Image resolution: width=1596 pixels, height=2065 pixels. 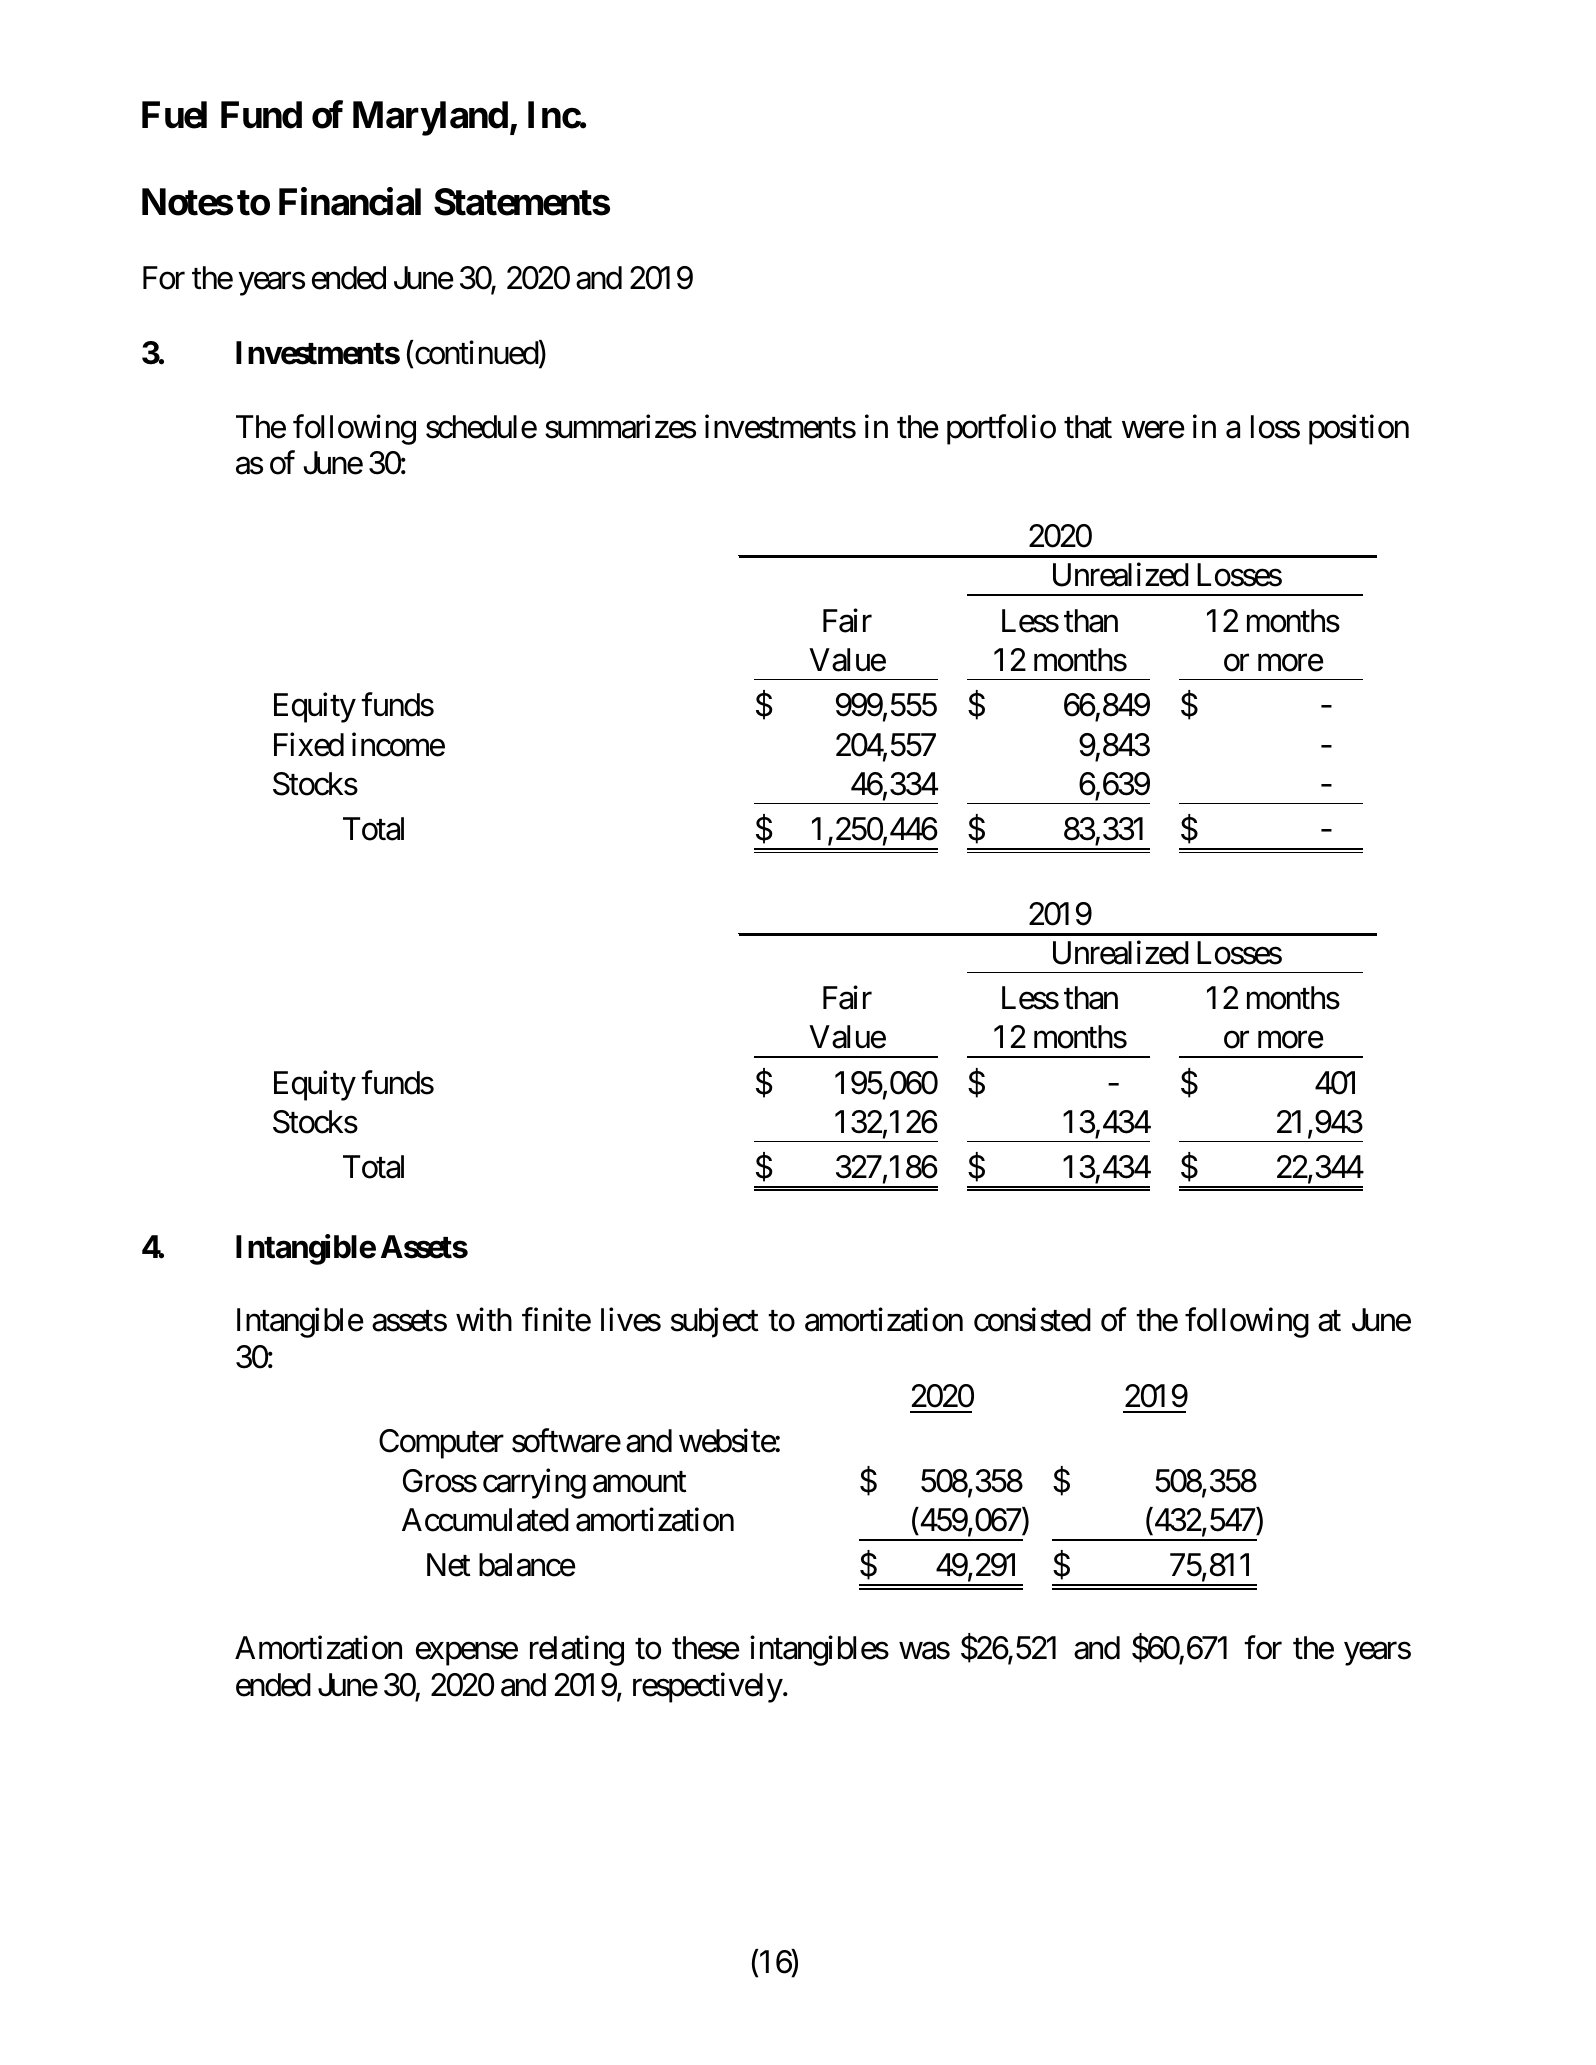 What do you see at coordinates (309, 744) in the screenshot?
I see `Fixed` at bounding box center [309, 744].
